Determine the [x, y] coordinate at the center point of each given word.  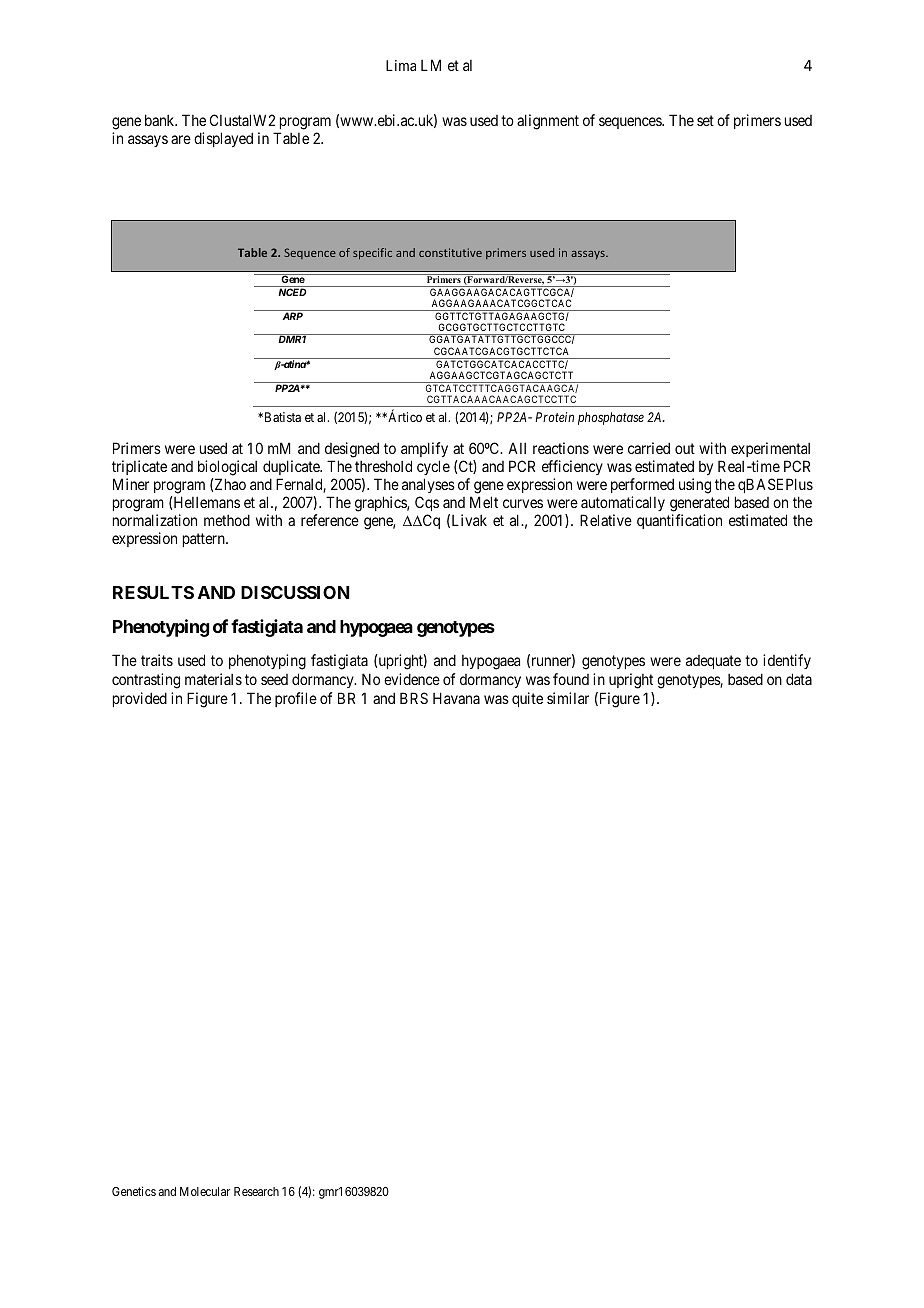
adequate [713, 662]
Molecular [205, 1191]
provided [140, 699]
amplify [424, 451]
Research [256, 1191]
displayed [223, 139]
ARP [292, 316]
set [705, 120]
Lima [401, 65]
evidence [412, 679]
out [685, 449]
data [799, 679]
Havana [456, 698]
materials [213, 679]
